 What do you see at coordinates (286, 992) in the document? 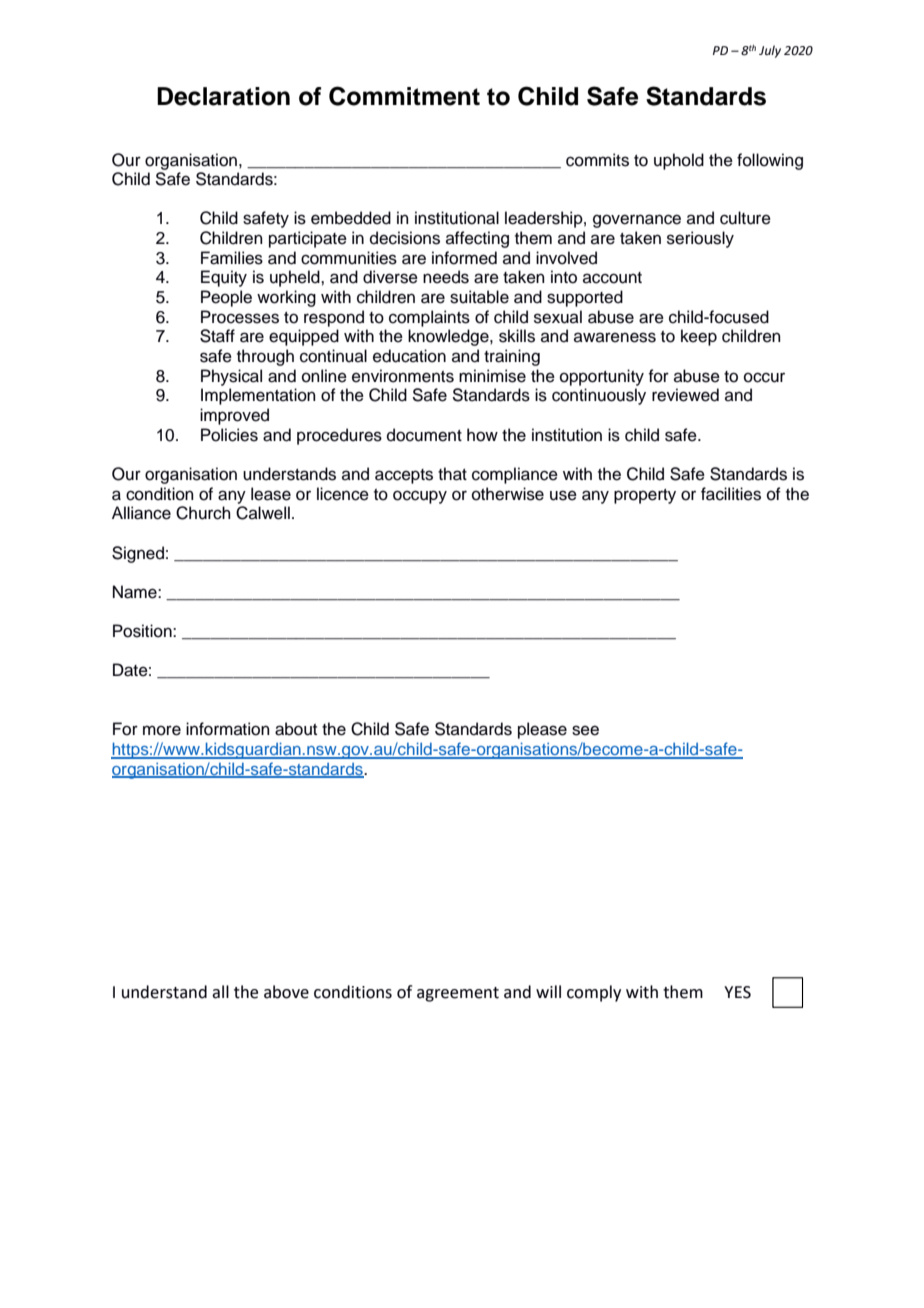
I see `above` at bounding box center [286, 992].
